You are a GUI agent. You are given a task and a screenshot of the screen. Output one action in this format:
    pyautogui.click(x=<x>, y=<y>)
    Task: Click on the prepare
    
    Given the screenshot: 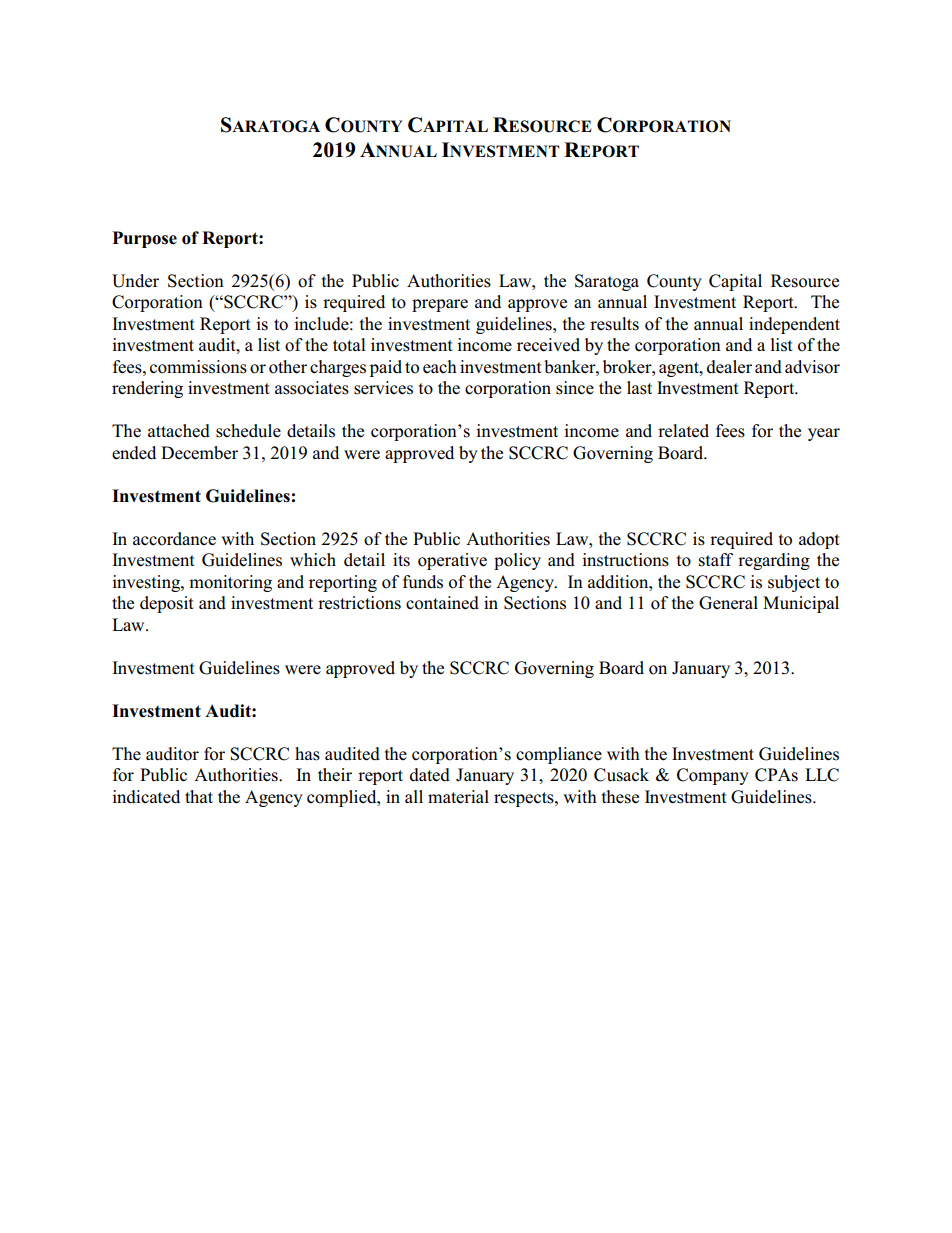 What is the action you would take?
    pyautogui.click(x=440, y=305)
